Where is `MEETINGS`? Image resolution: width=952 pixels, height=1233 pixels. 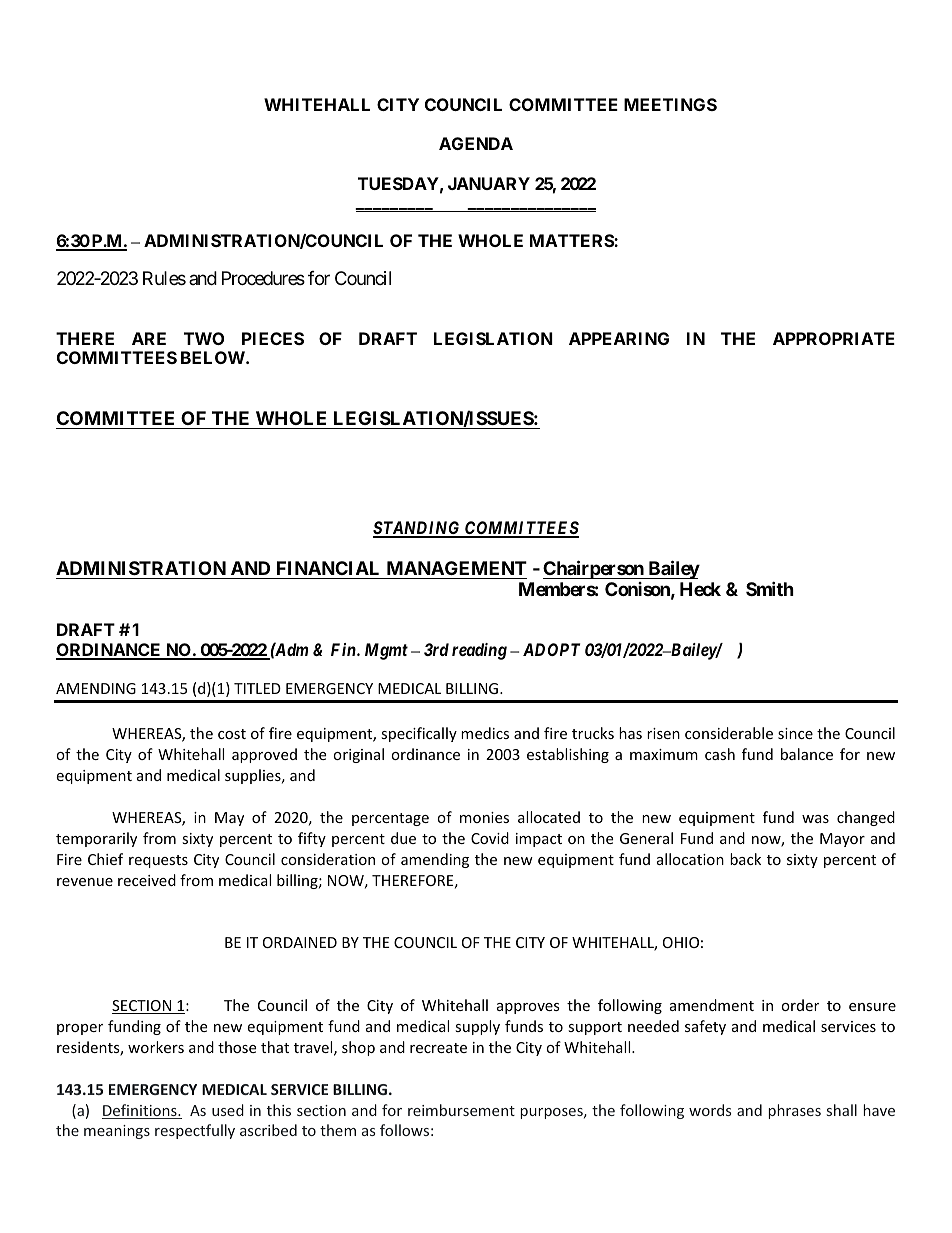 MEETINGS is located at coordinates (670, 104).
